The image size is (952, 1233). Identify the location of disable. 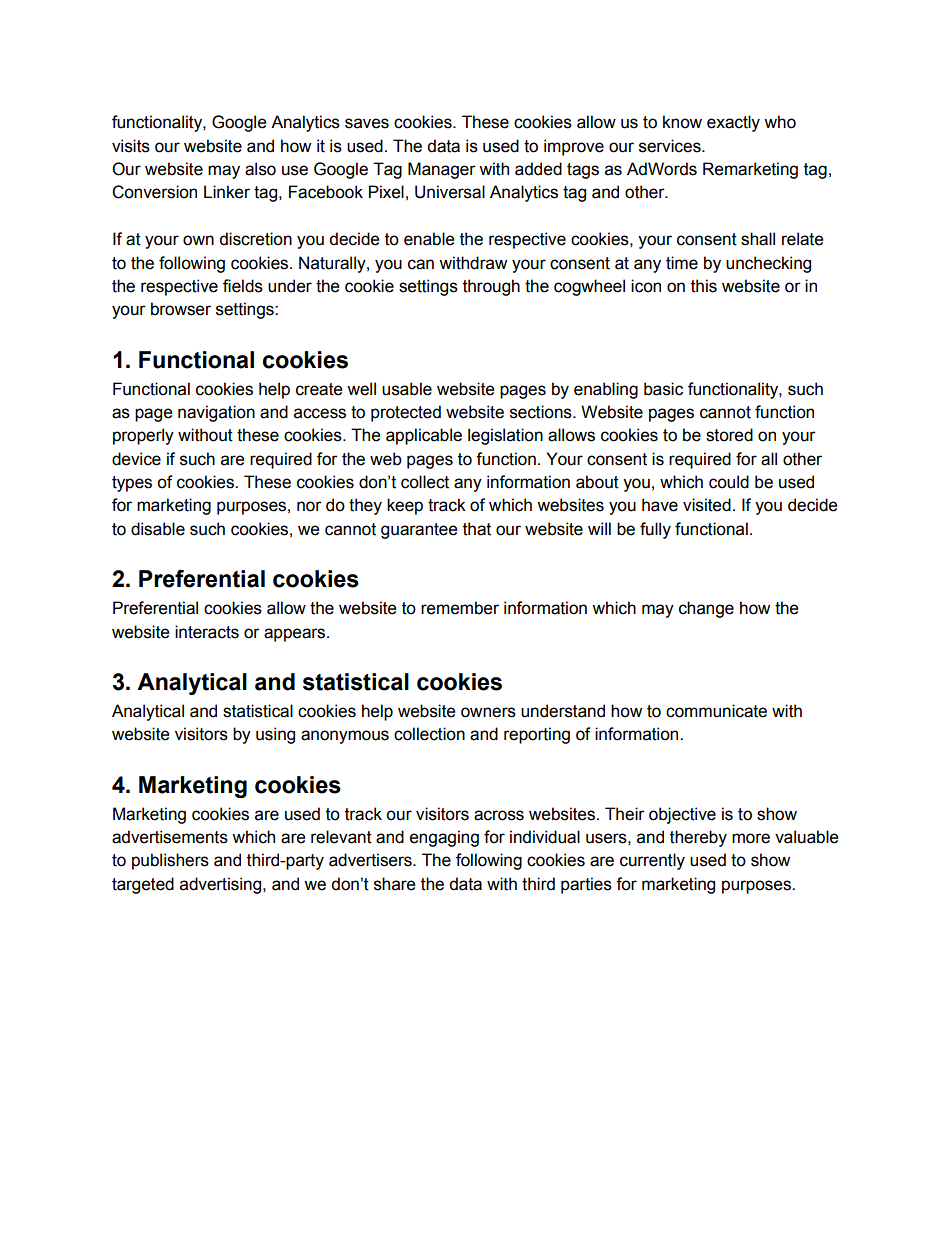
(158, 529).
